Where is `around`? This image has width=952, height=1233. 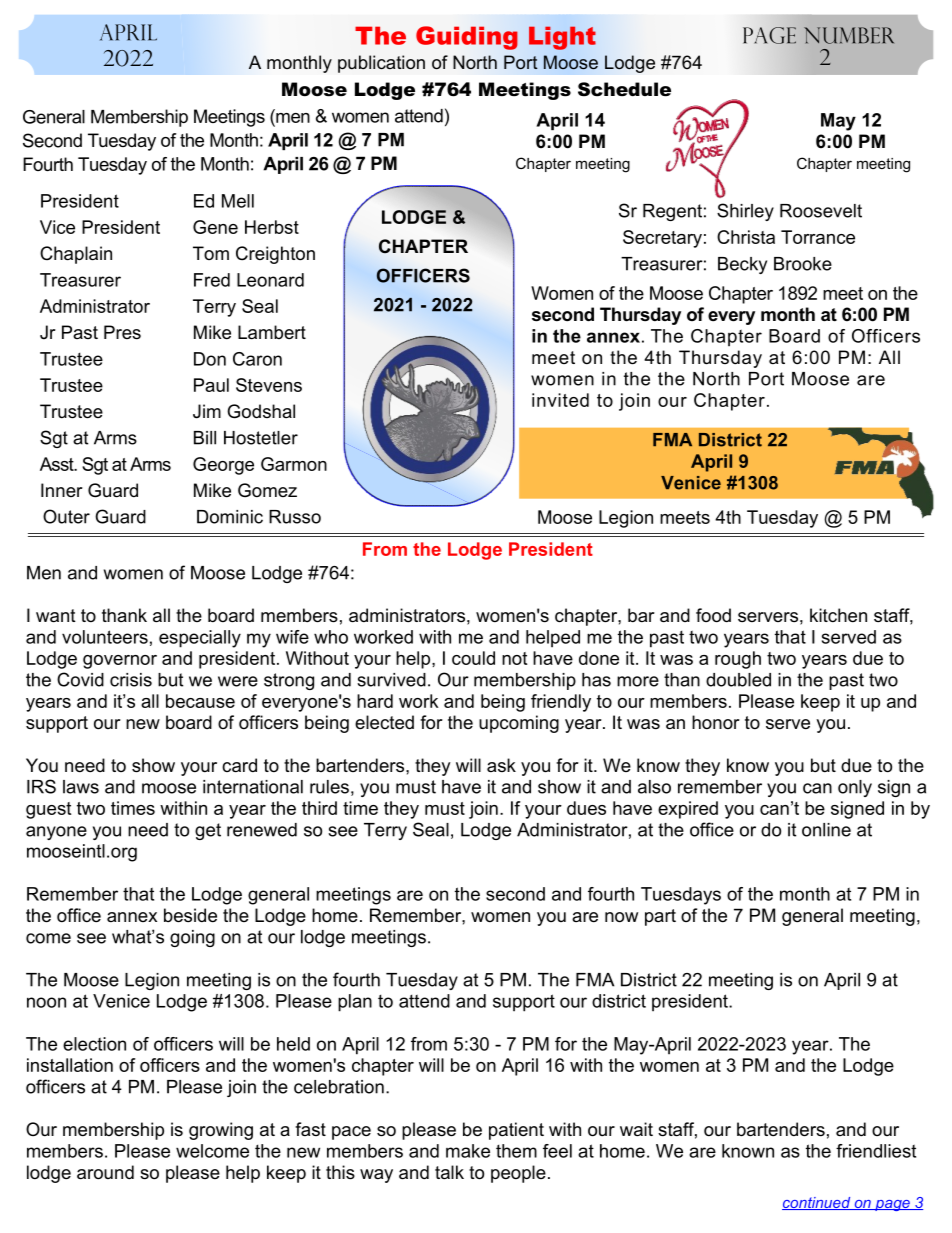 around is located at coordinates (105, 1172).
